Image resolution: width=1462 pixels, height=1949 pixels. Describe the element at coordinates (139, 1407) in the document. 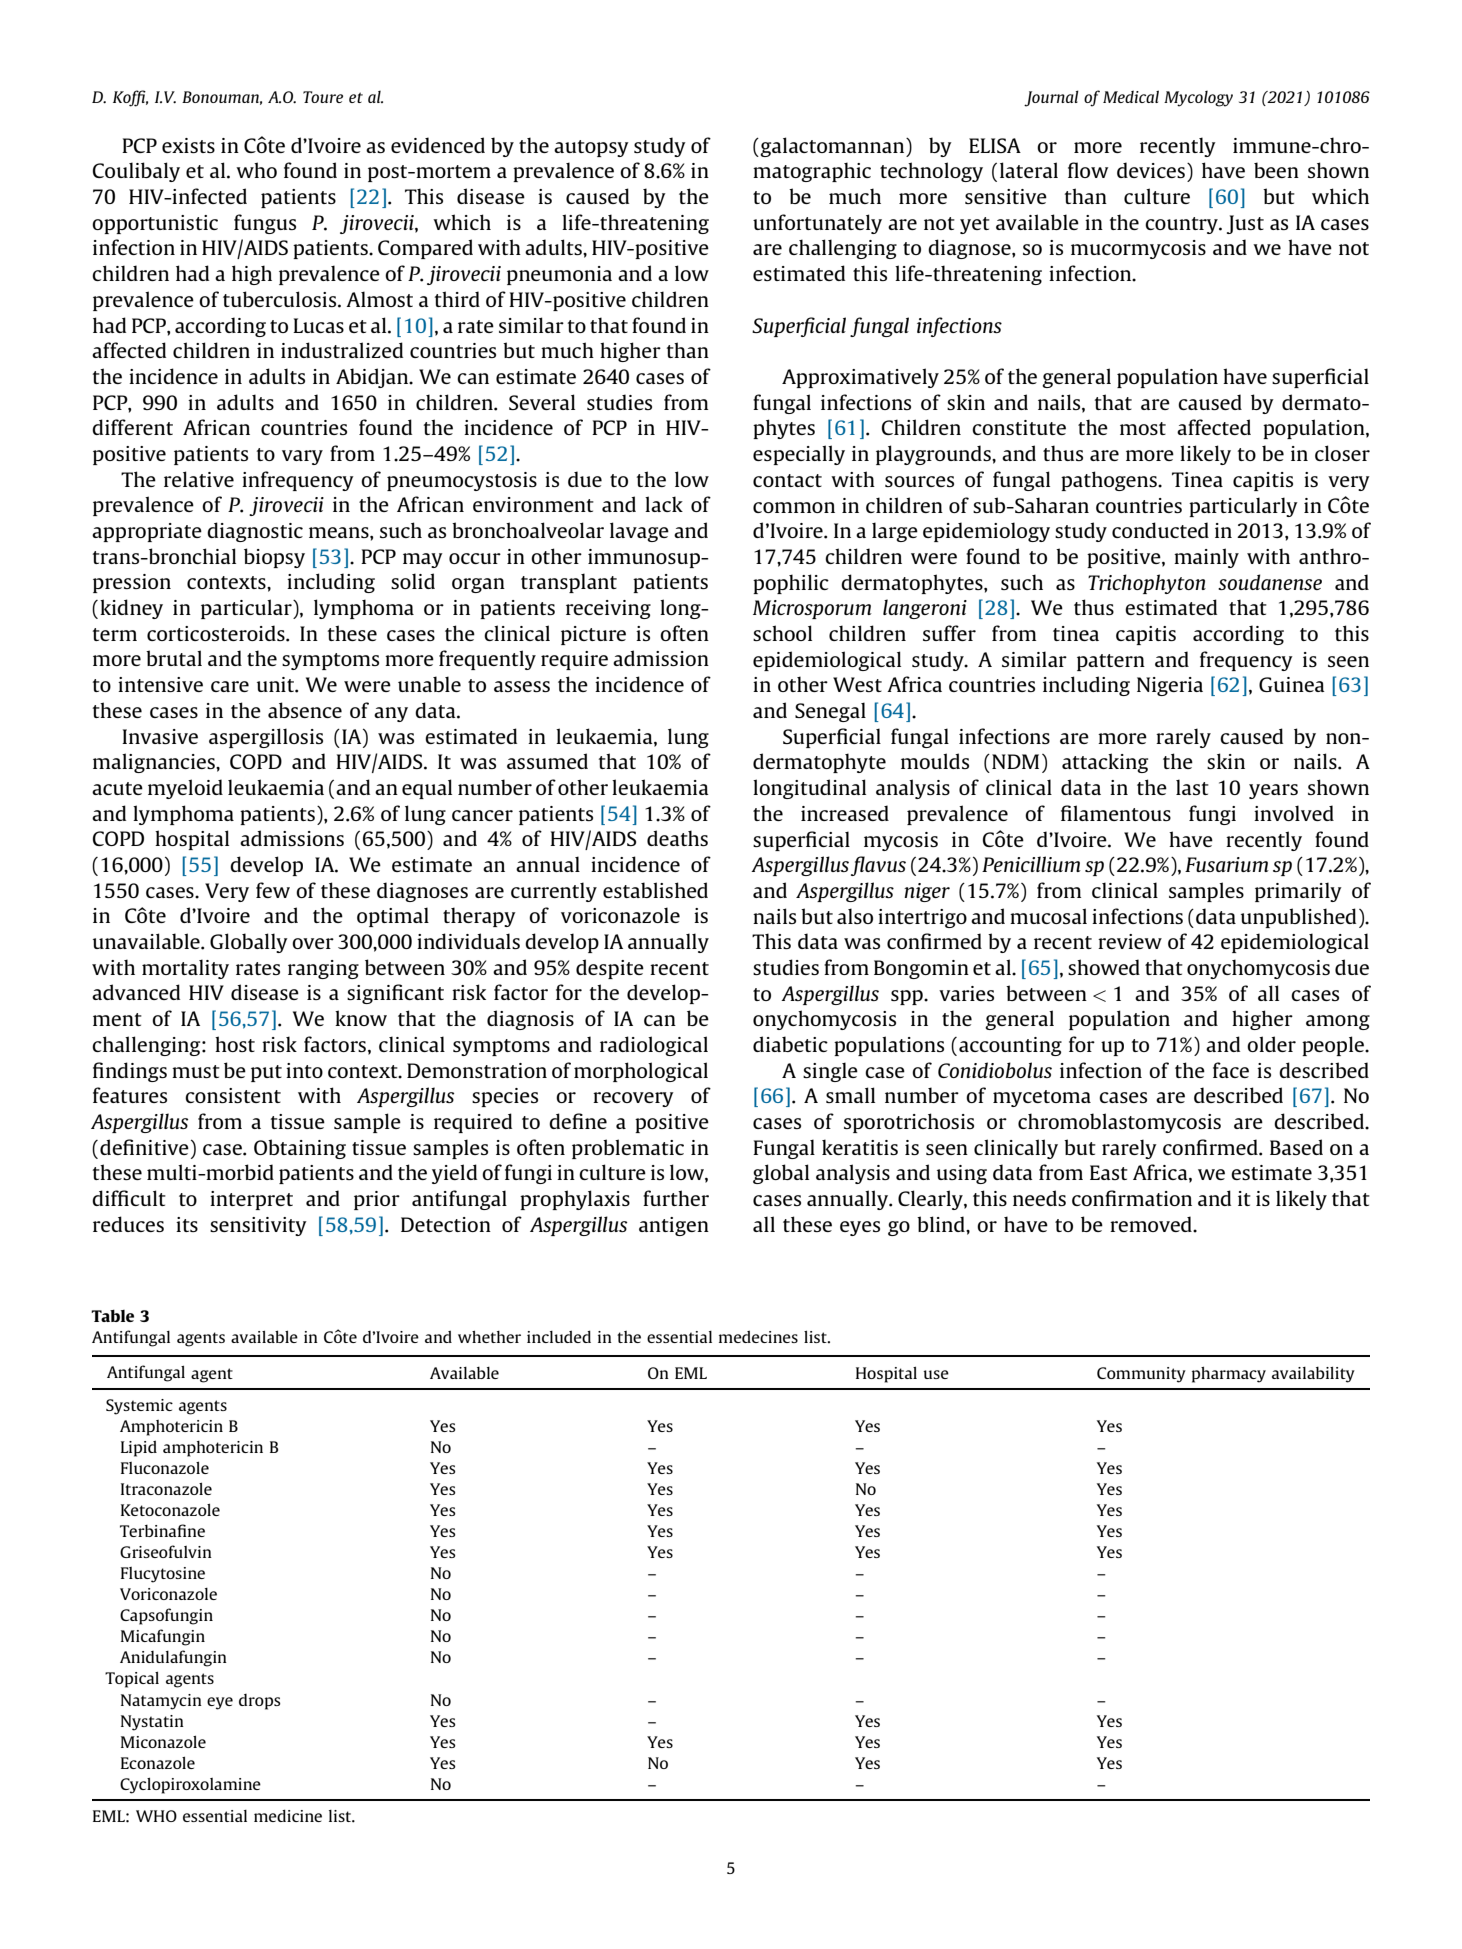

I see `Systemic` at that location.
